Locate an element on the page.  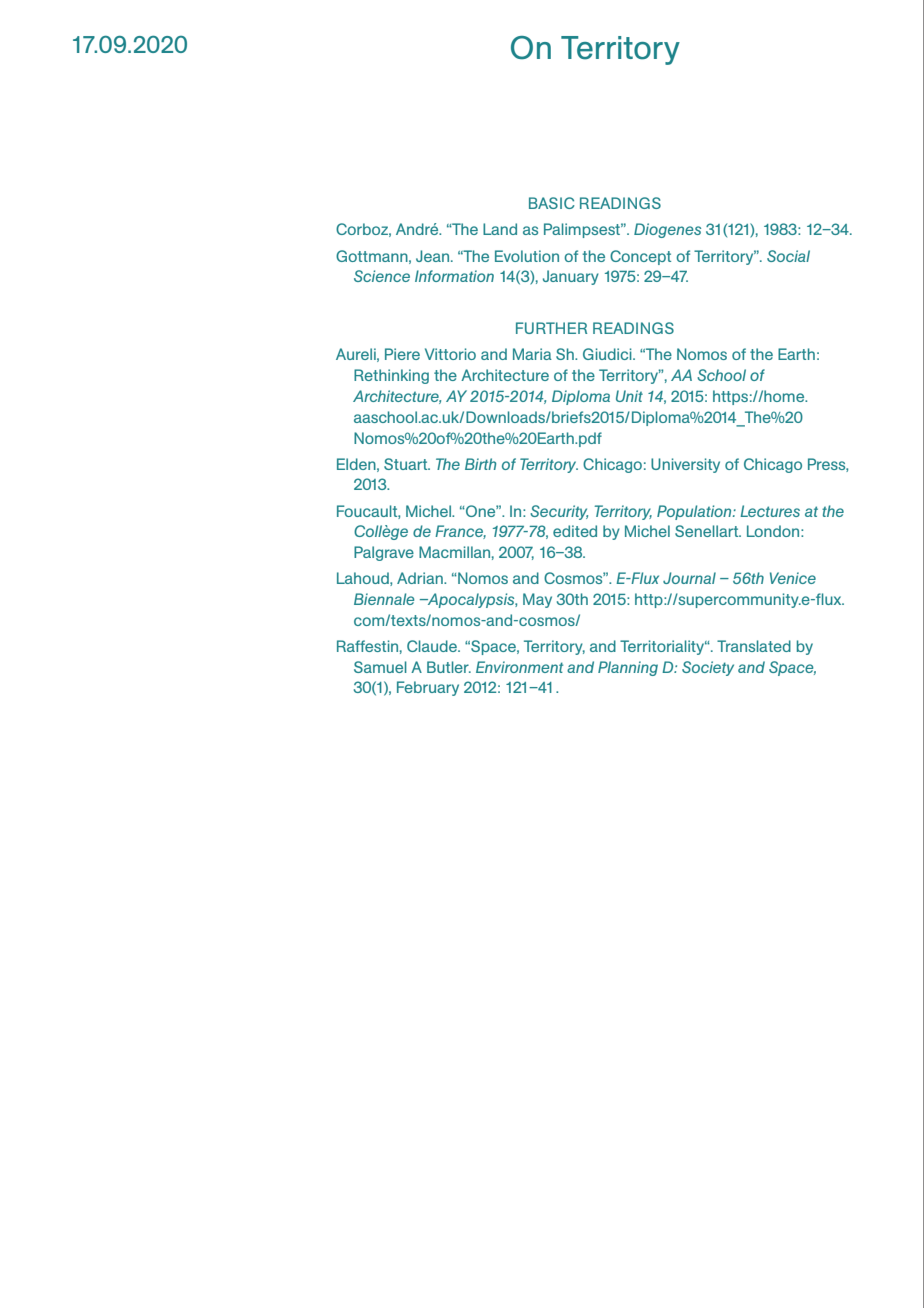
Lectures is located at coordinates (770, 511).
